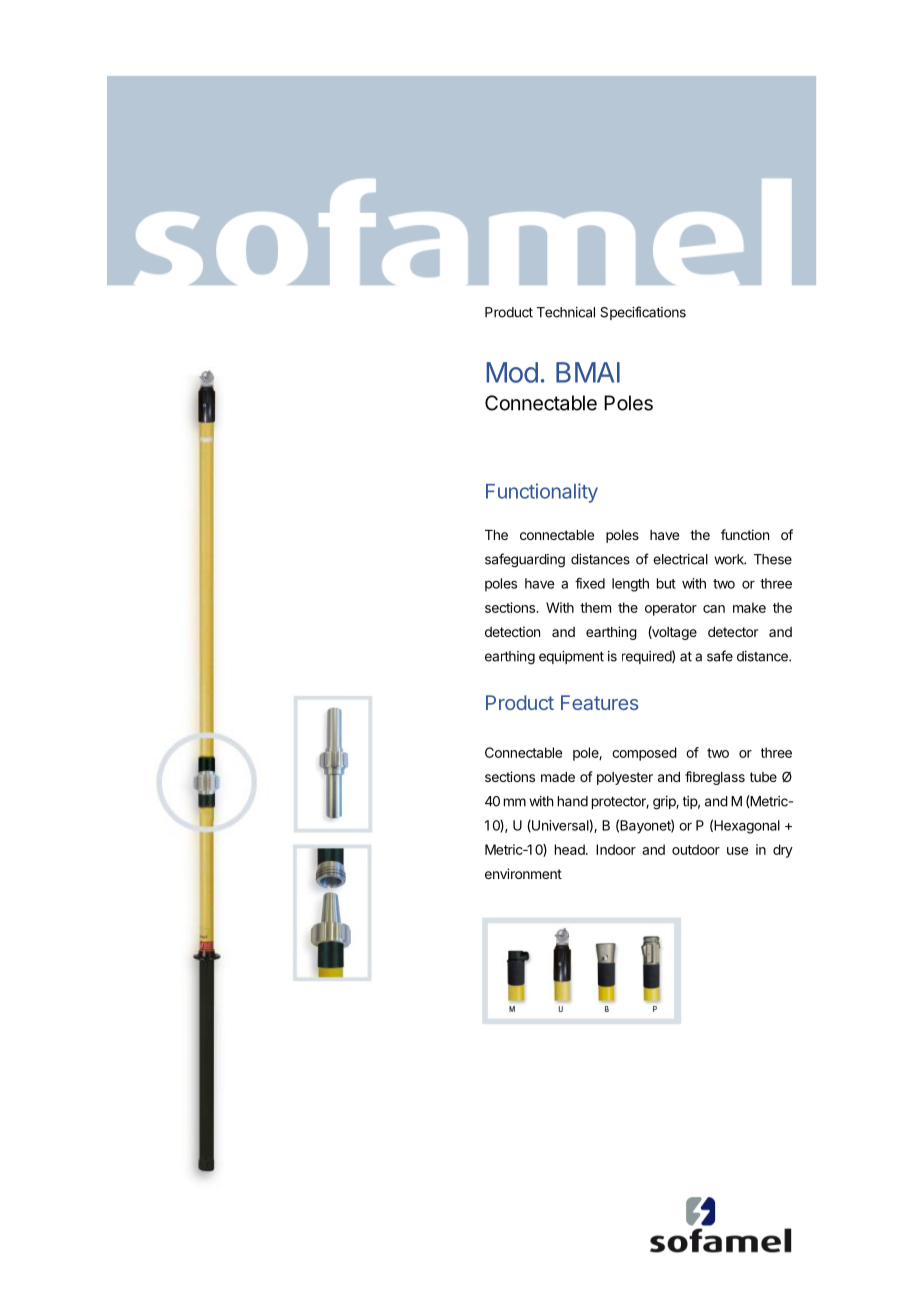 The width and height of the document is (924, 1308). Describe the element at coordinates (512, 372) in the document. I see `Mod` at that location.
